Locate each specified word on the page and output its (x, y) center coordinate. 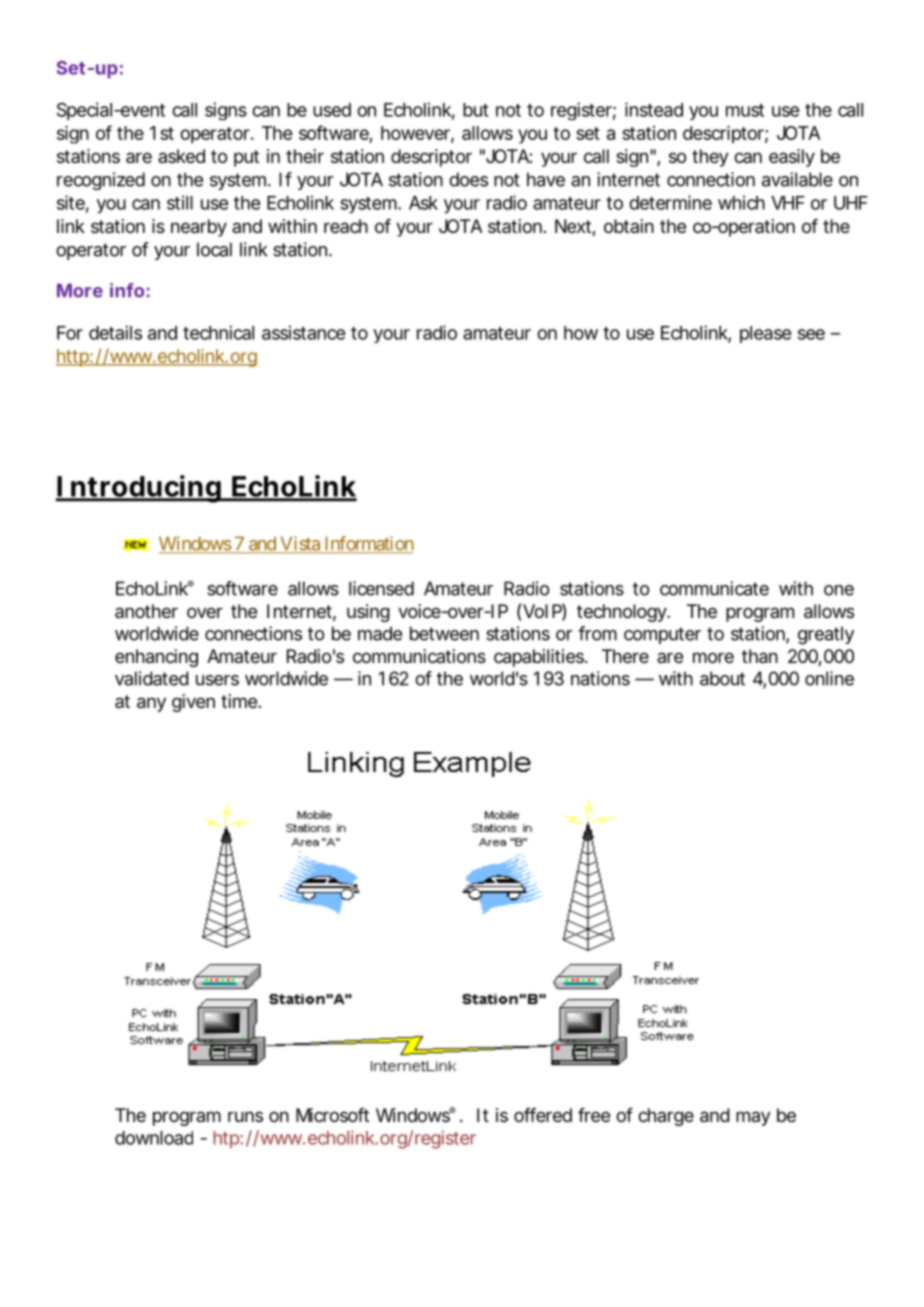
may (753, 1118)
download (154, 1138)
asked (181, 156)
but (476, 110)
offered (543, 1115)
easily (792, 158)
